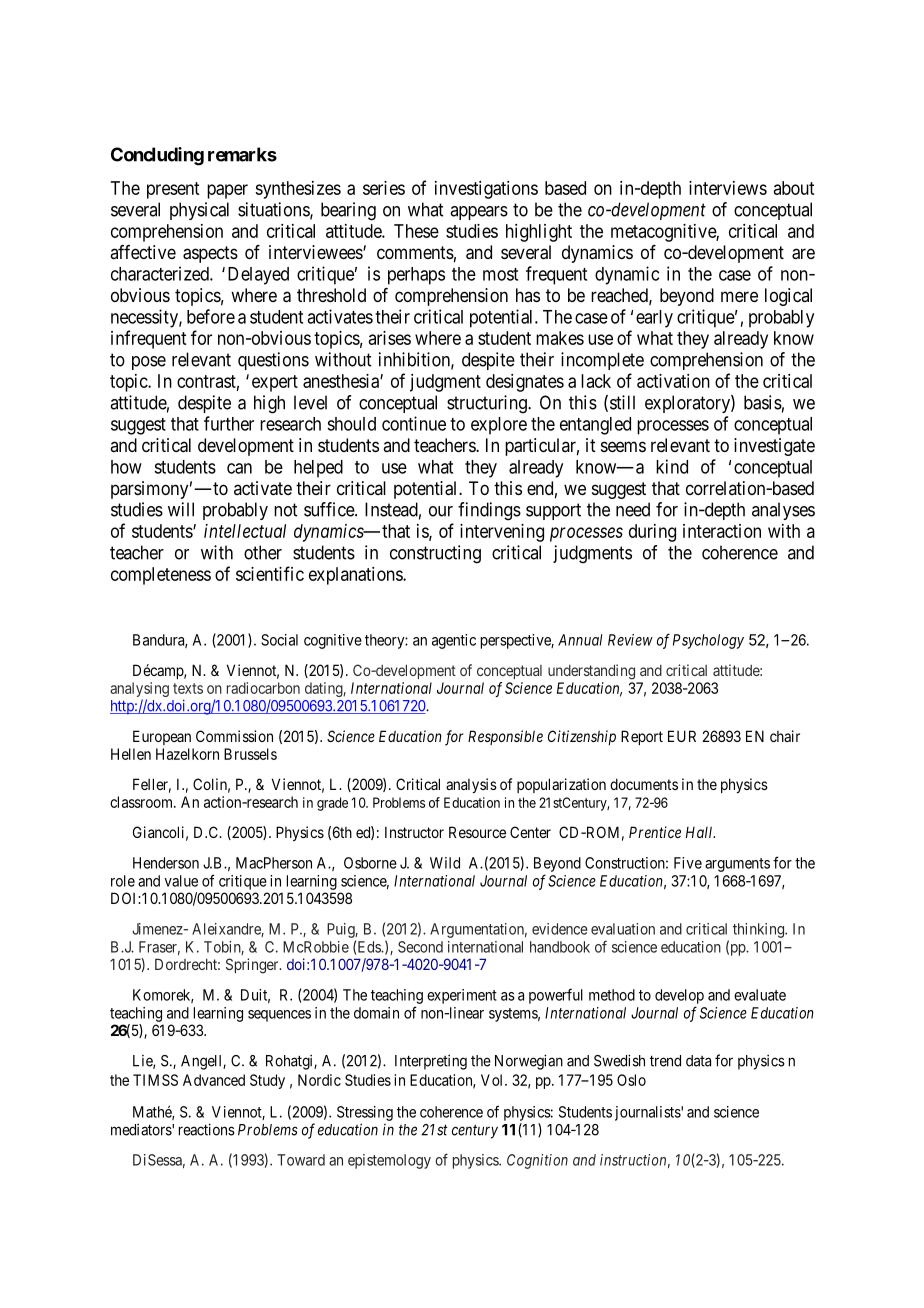 The height and width of the screenshot is (1308, 924). Describe the element at coordinates (445, 863) in the screenshot. I see `Wild` at that location.
